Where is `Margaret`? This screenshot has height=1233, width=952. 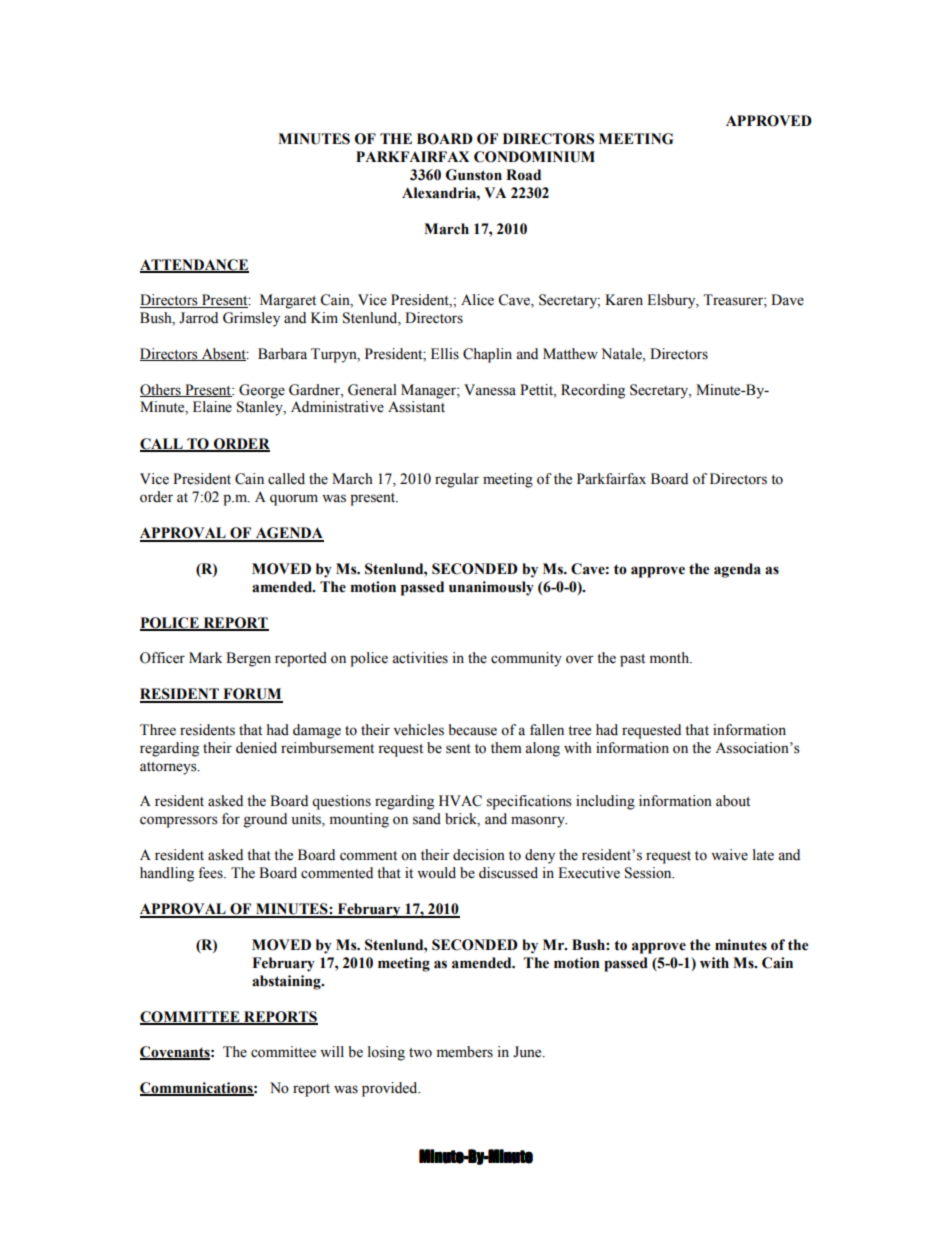 Margaret is located at coordinates (288, 301).
